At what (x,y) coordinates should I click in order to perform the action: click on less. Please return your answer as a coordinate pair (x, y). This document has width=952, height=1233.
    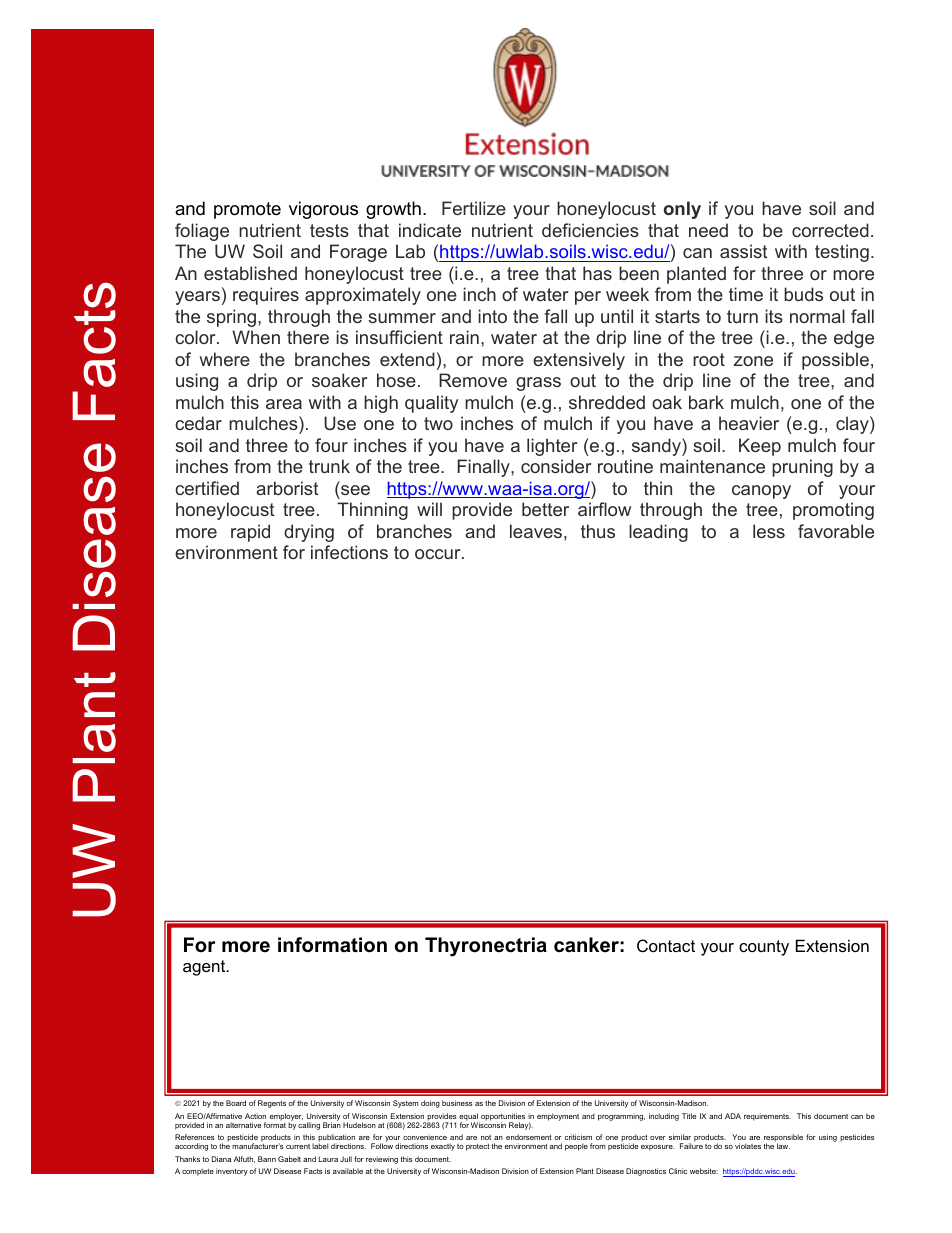
    Looking at the image, I should click on (769, 531).
